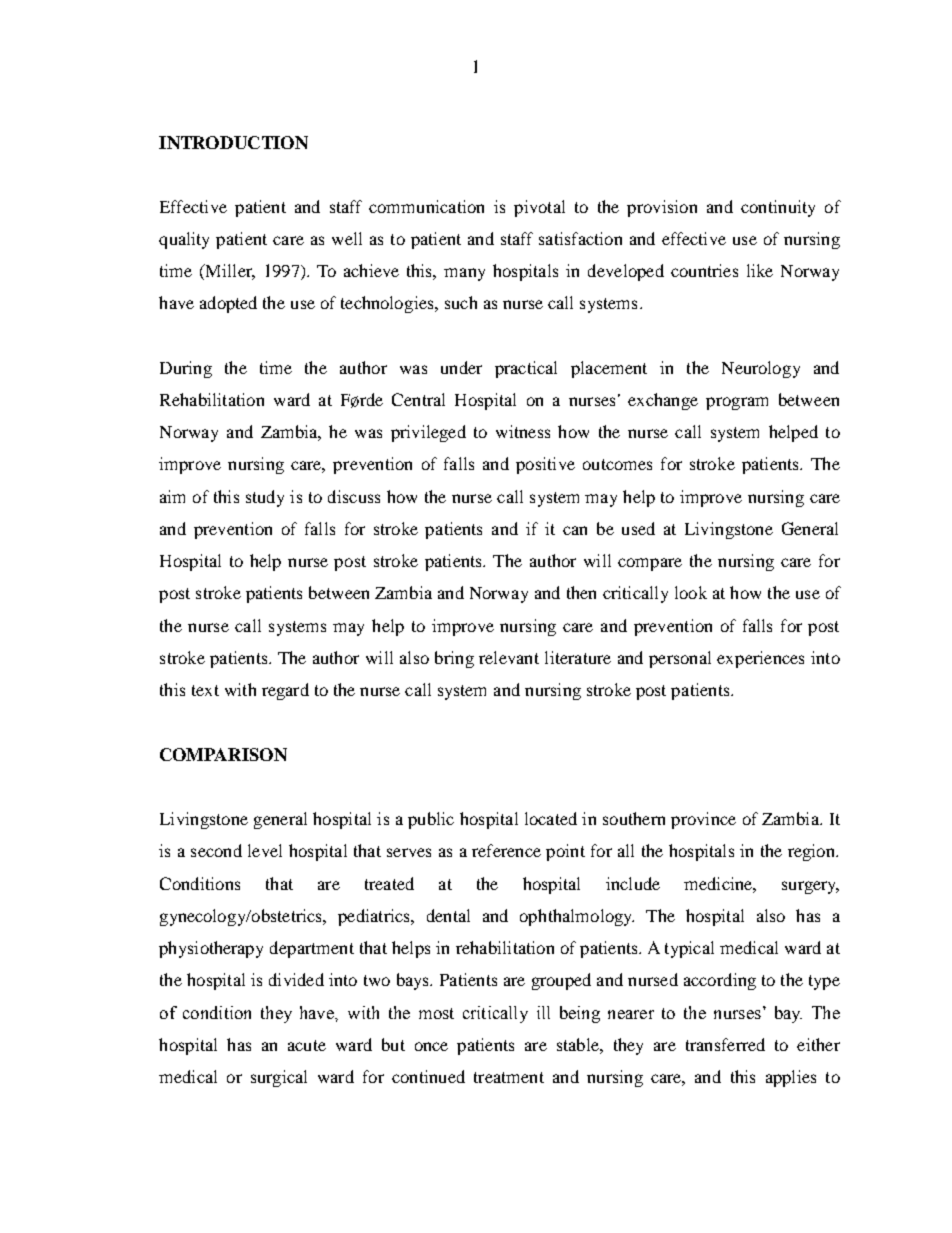  Describe the element at coordinates (506, 850) in the image. I see `reference` at that location.
